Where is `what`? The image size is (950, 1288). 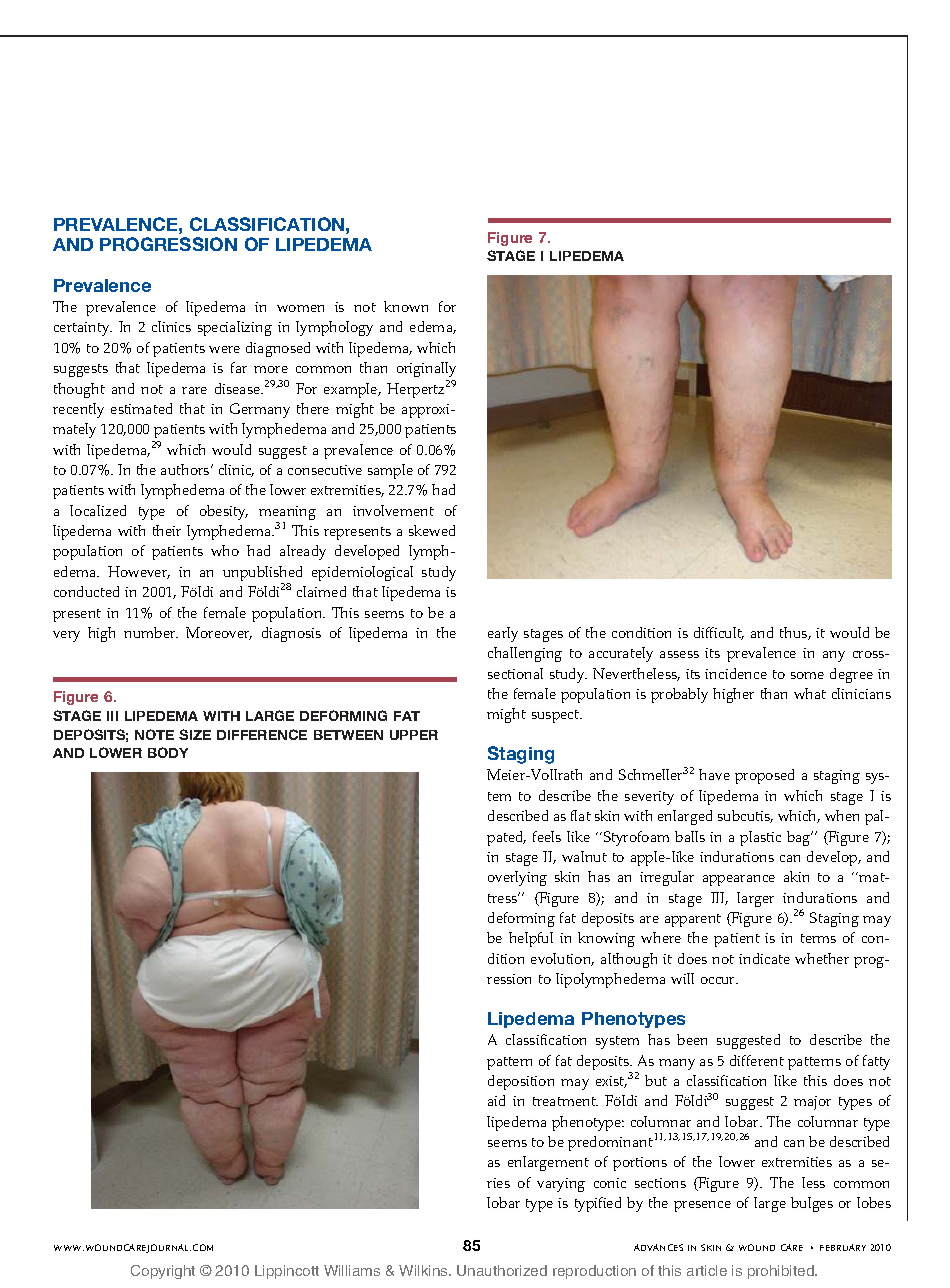
what is located at coordinates (810, 693).
